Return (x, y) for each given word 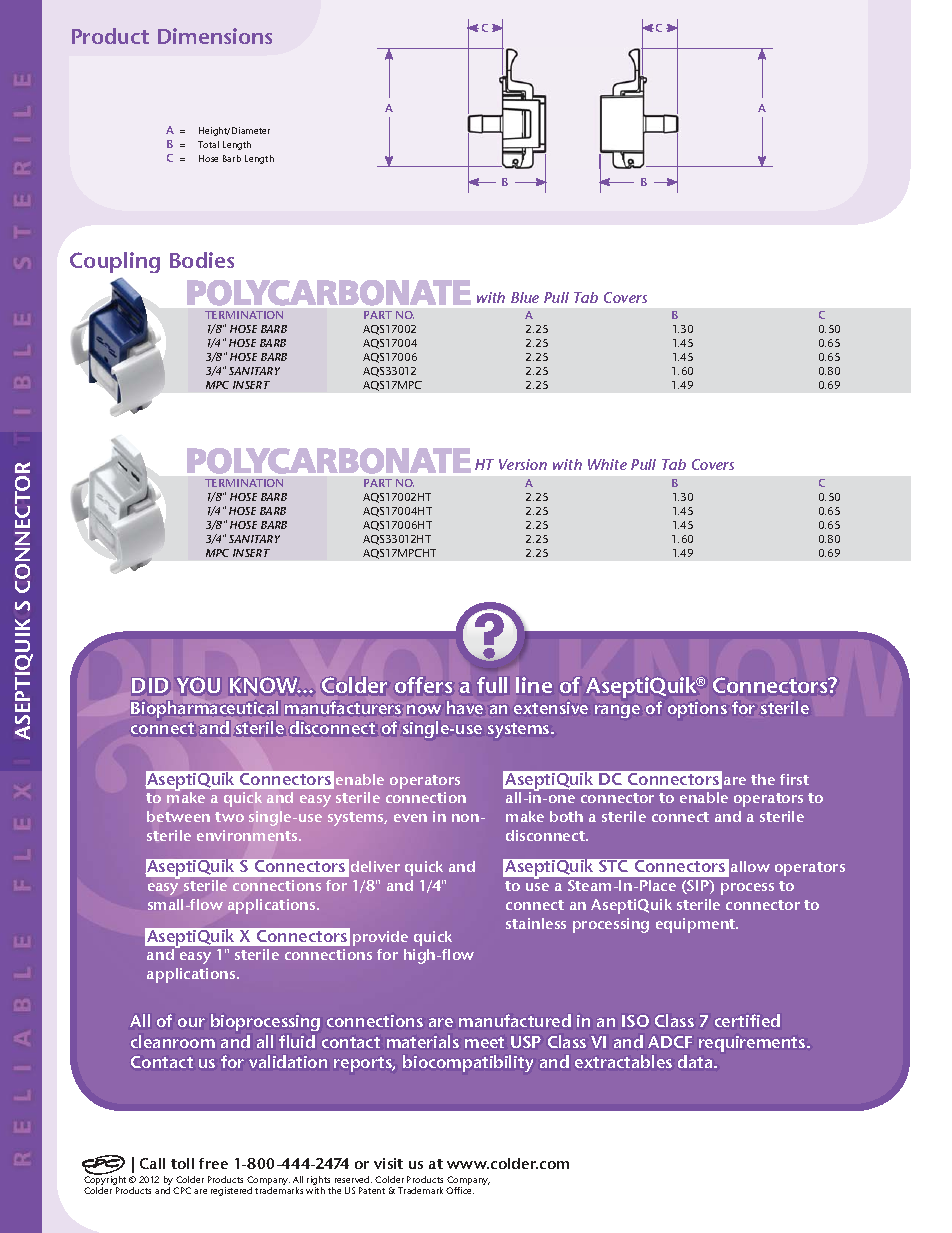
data (696, 1061)
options (697, 710)
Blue (525, 297)
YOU (198, 685)
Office (460, 1190)
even (410, 818)
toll (182, 1163)
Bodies (202, 260)
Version (523, 464)
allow (750, 866)
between (178, 816)
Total (208, 144)
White (607, 464)
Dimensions (215, 36)
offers (423, 685)
